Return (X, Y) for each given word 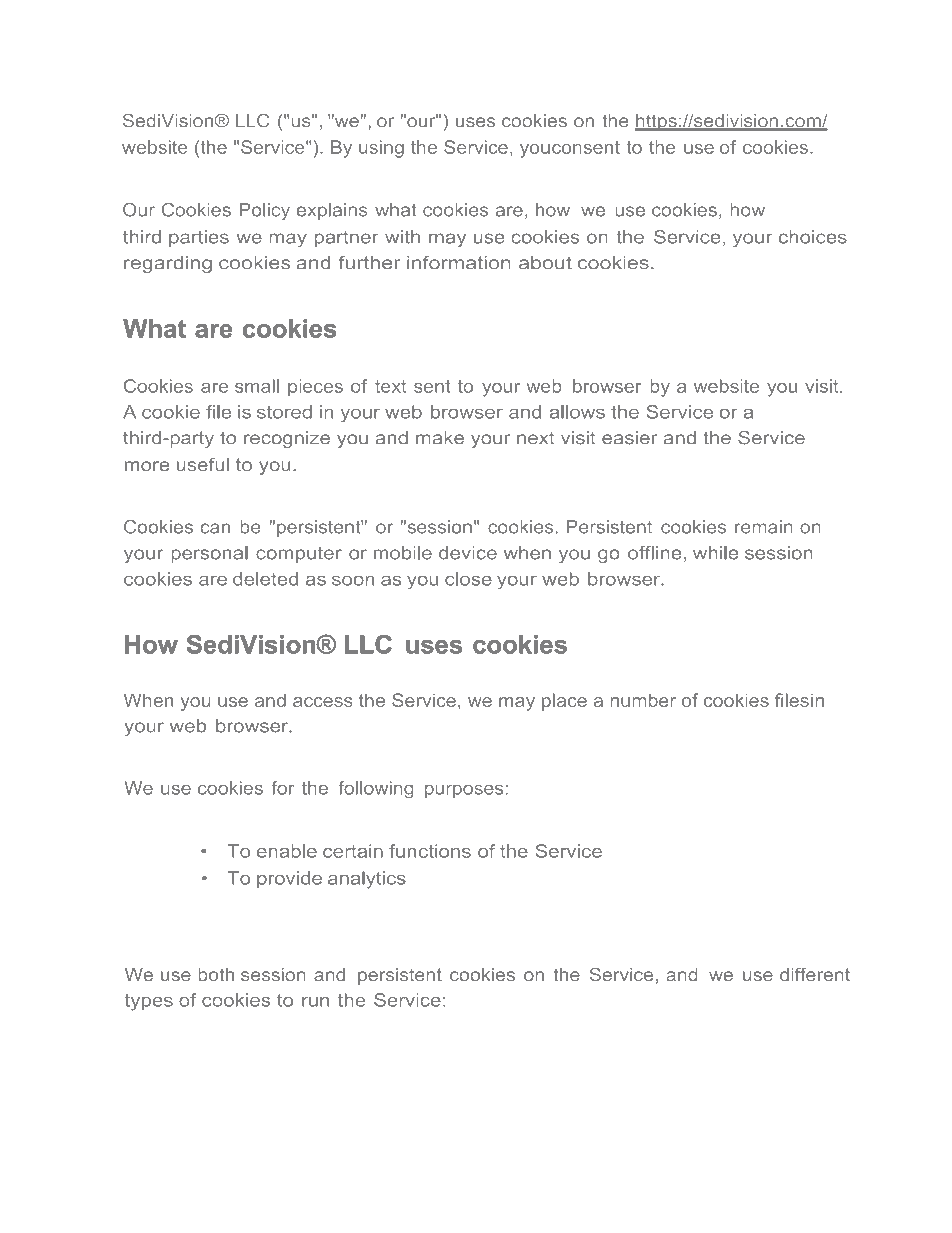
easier (629, 438)
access (323, 702)
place (564, 702)
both (216, 975)
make (440, 438)
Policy (265, 211)
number (643, 700)
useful (203, 464)
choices (813, 237)
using (381, 149)
